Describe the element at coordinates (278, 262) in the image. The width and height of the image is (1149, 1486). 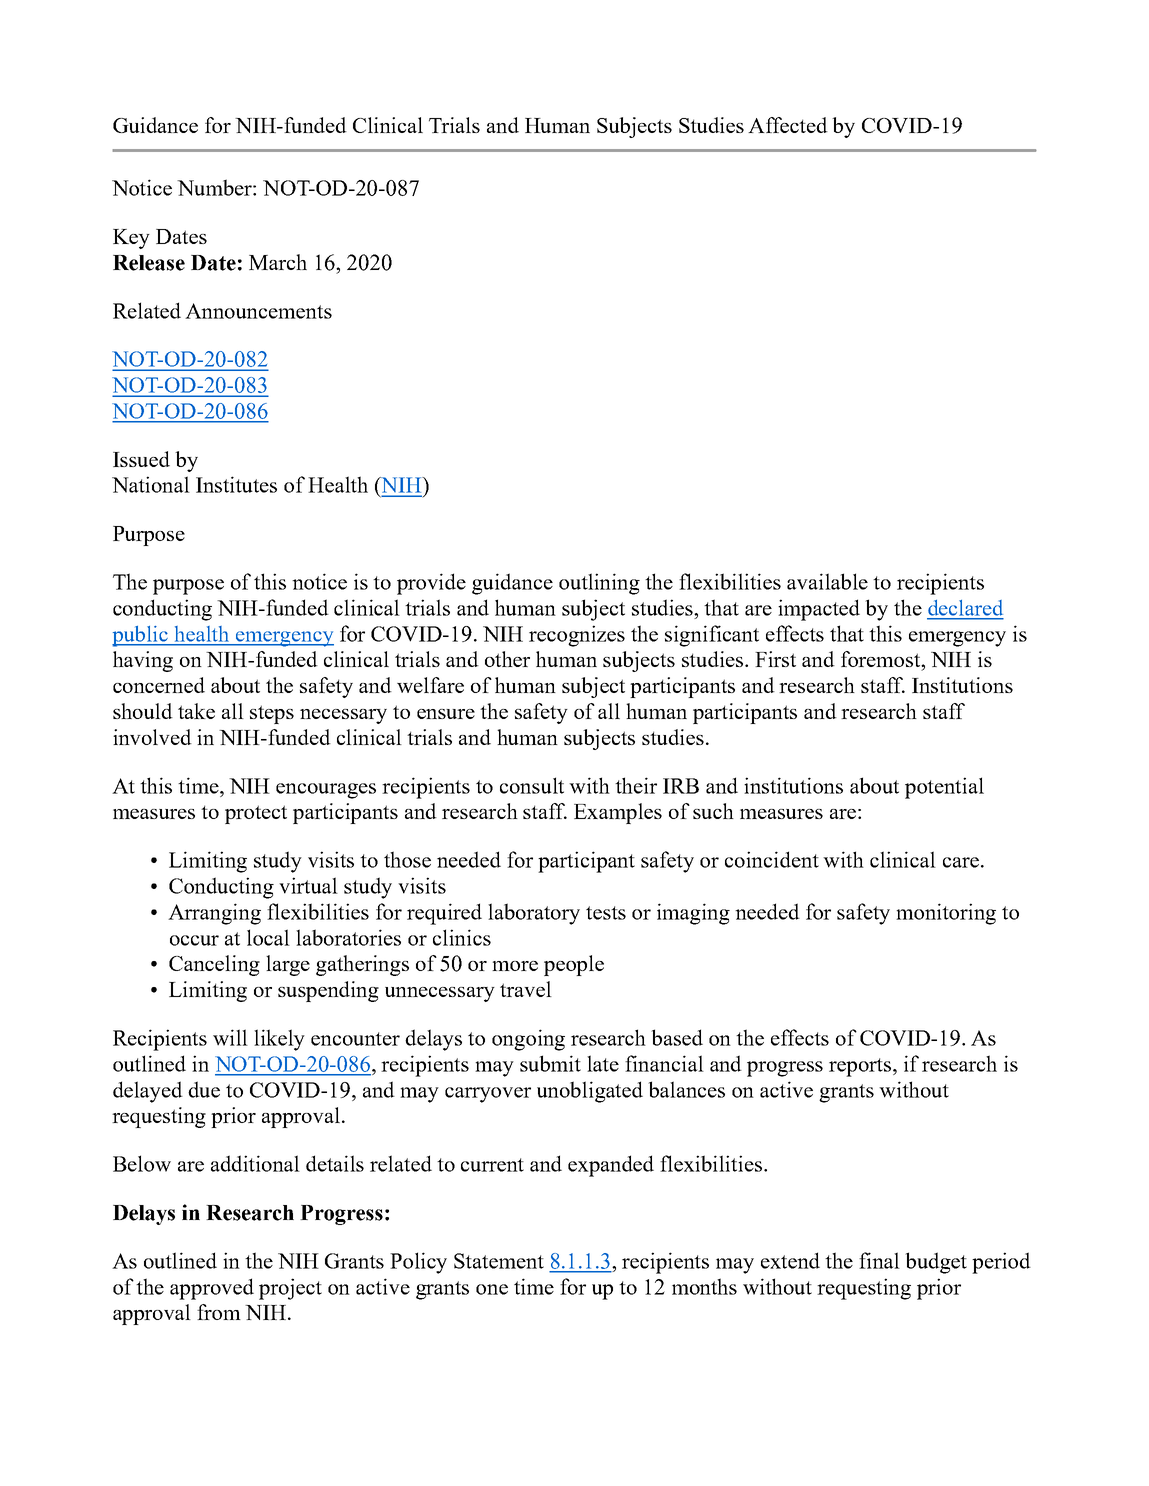
I see `March` at that location.
